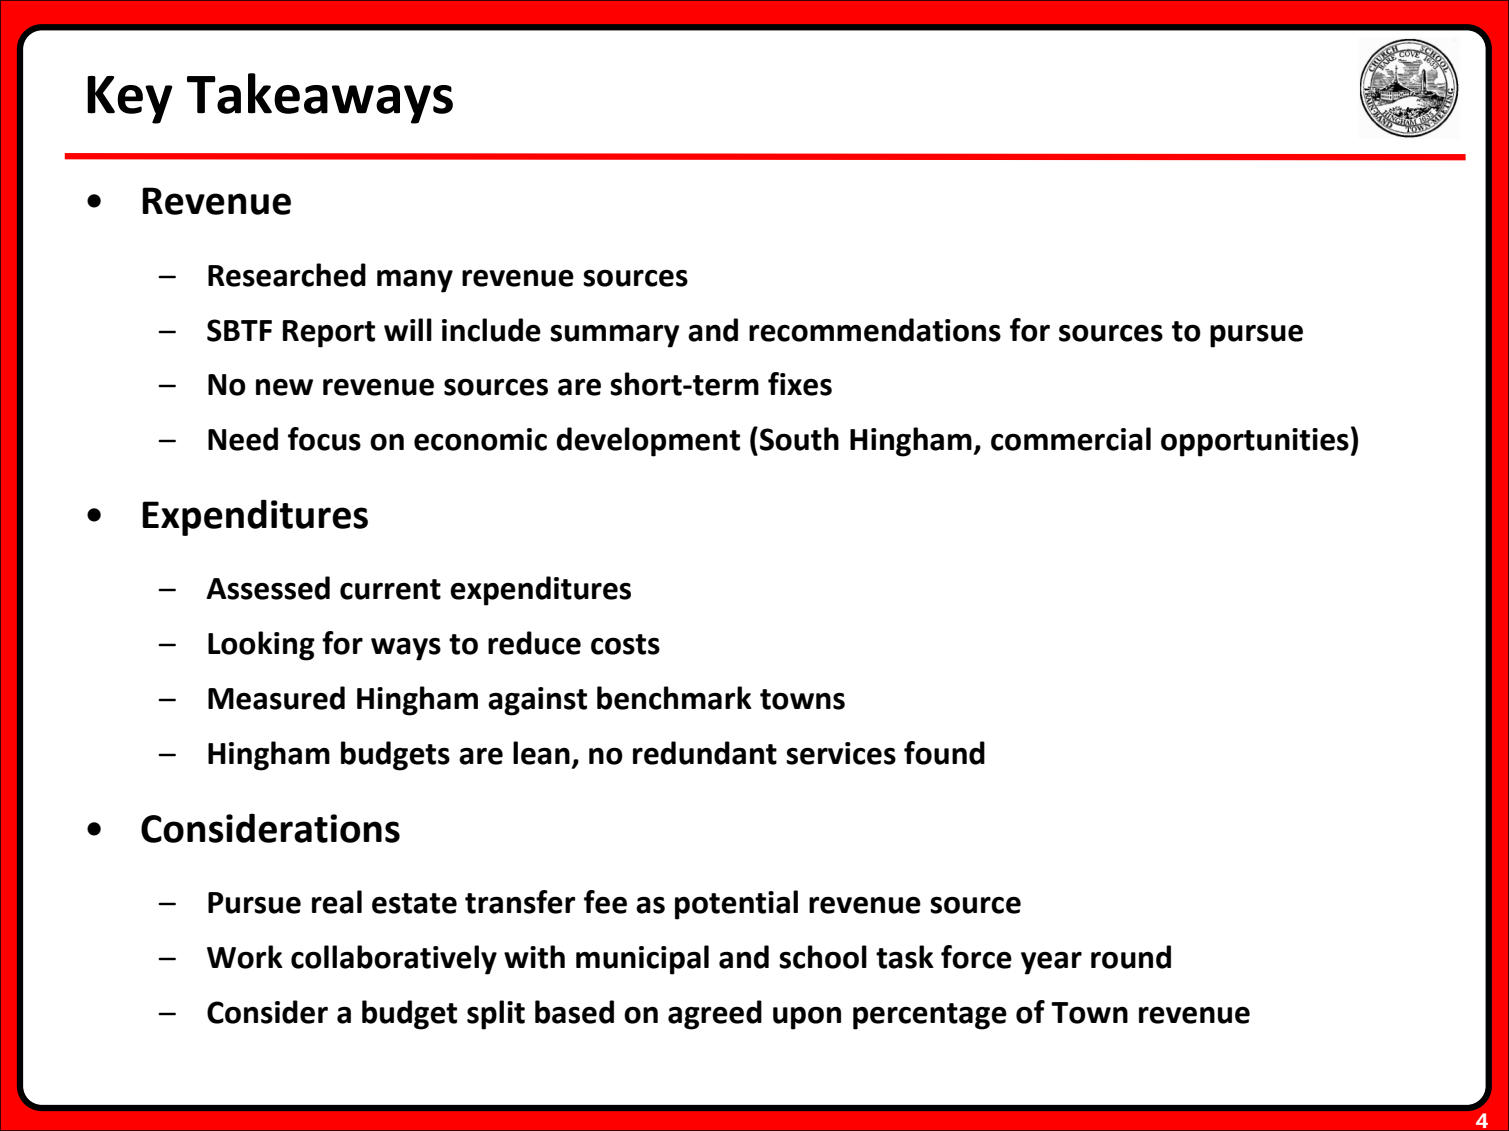 The height and width of the screenshot is (1131, 1509). Describe the element at coordinates (129, 100) in the screenshot. I see `Key` at that location.
